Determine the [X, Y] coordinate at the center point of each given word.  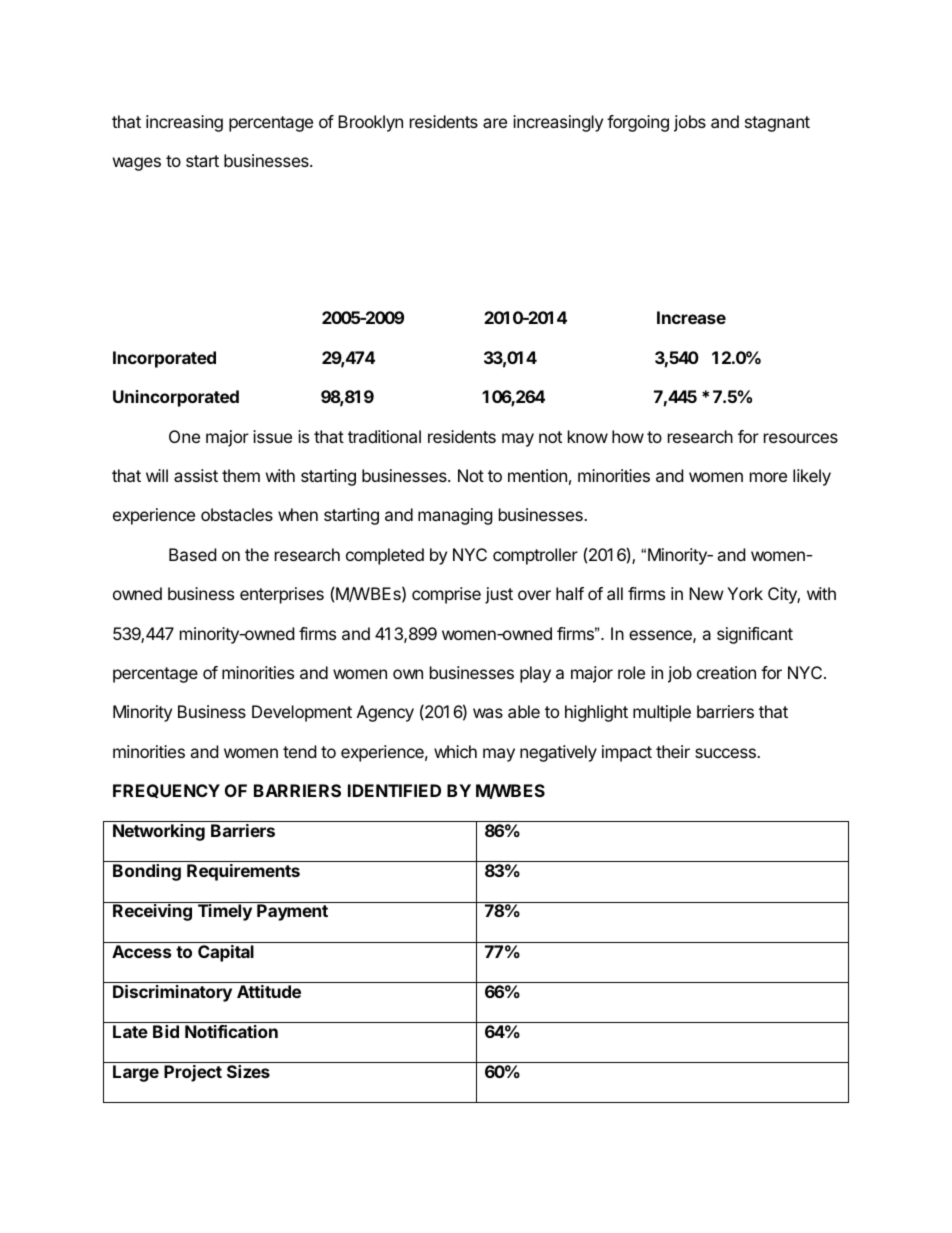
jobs [690, 123]
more [768, 477]
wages [137, 164]
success [726, 753]
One [184, 436]
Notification [231, 1031]
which [455, 751]
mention [537, 475]
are [495, 123]
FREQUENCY [166, 791]
